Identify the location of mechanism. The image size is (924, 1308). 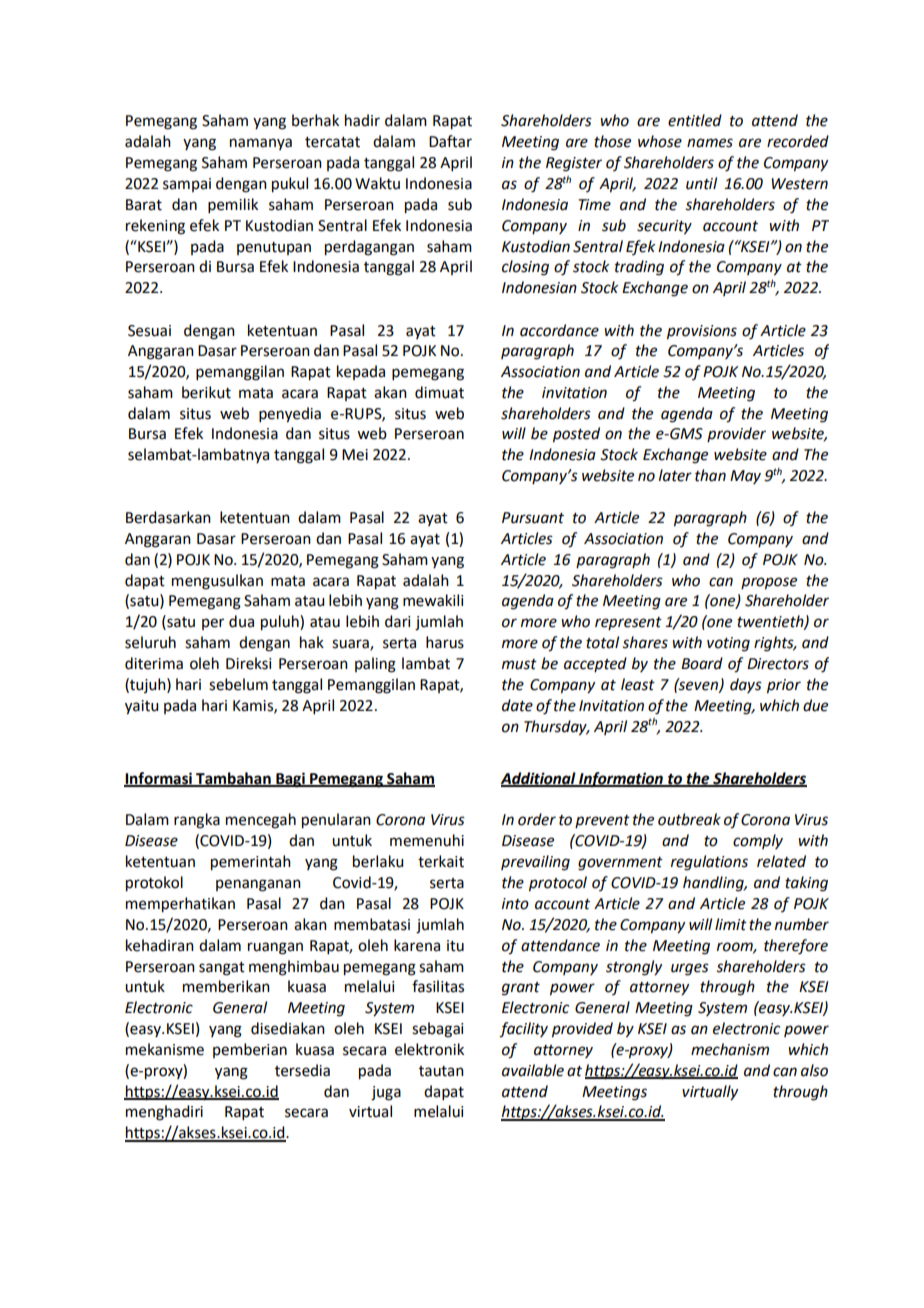
(730, 1049).
